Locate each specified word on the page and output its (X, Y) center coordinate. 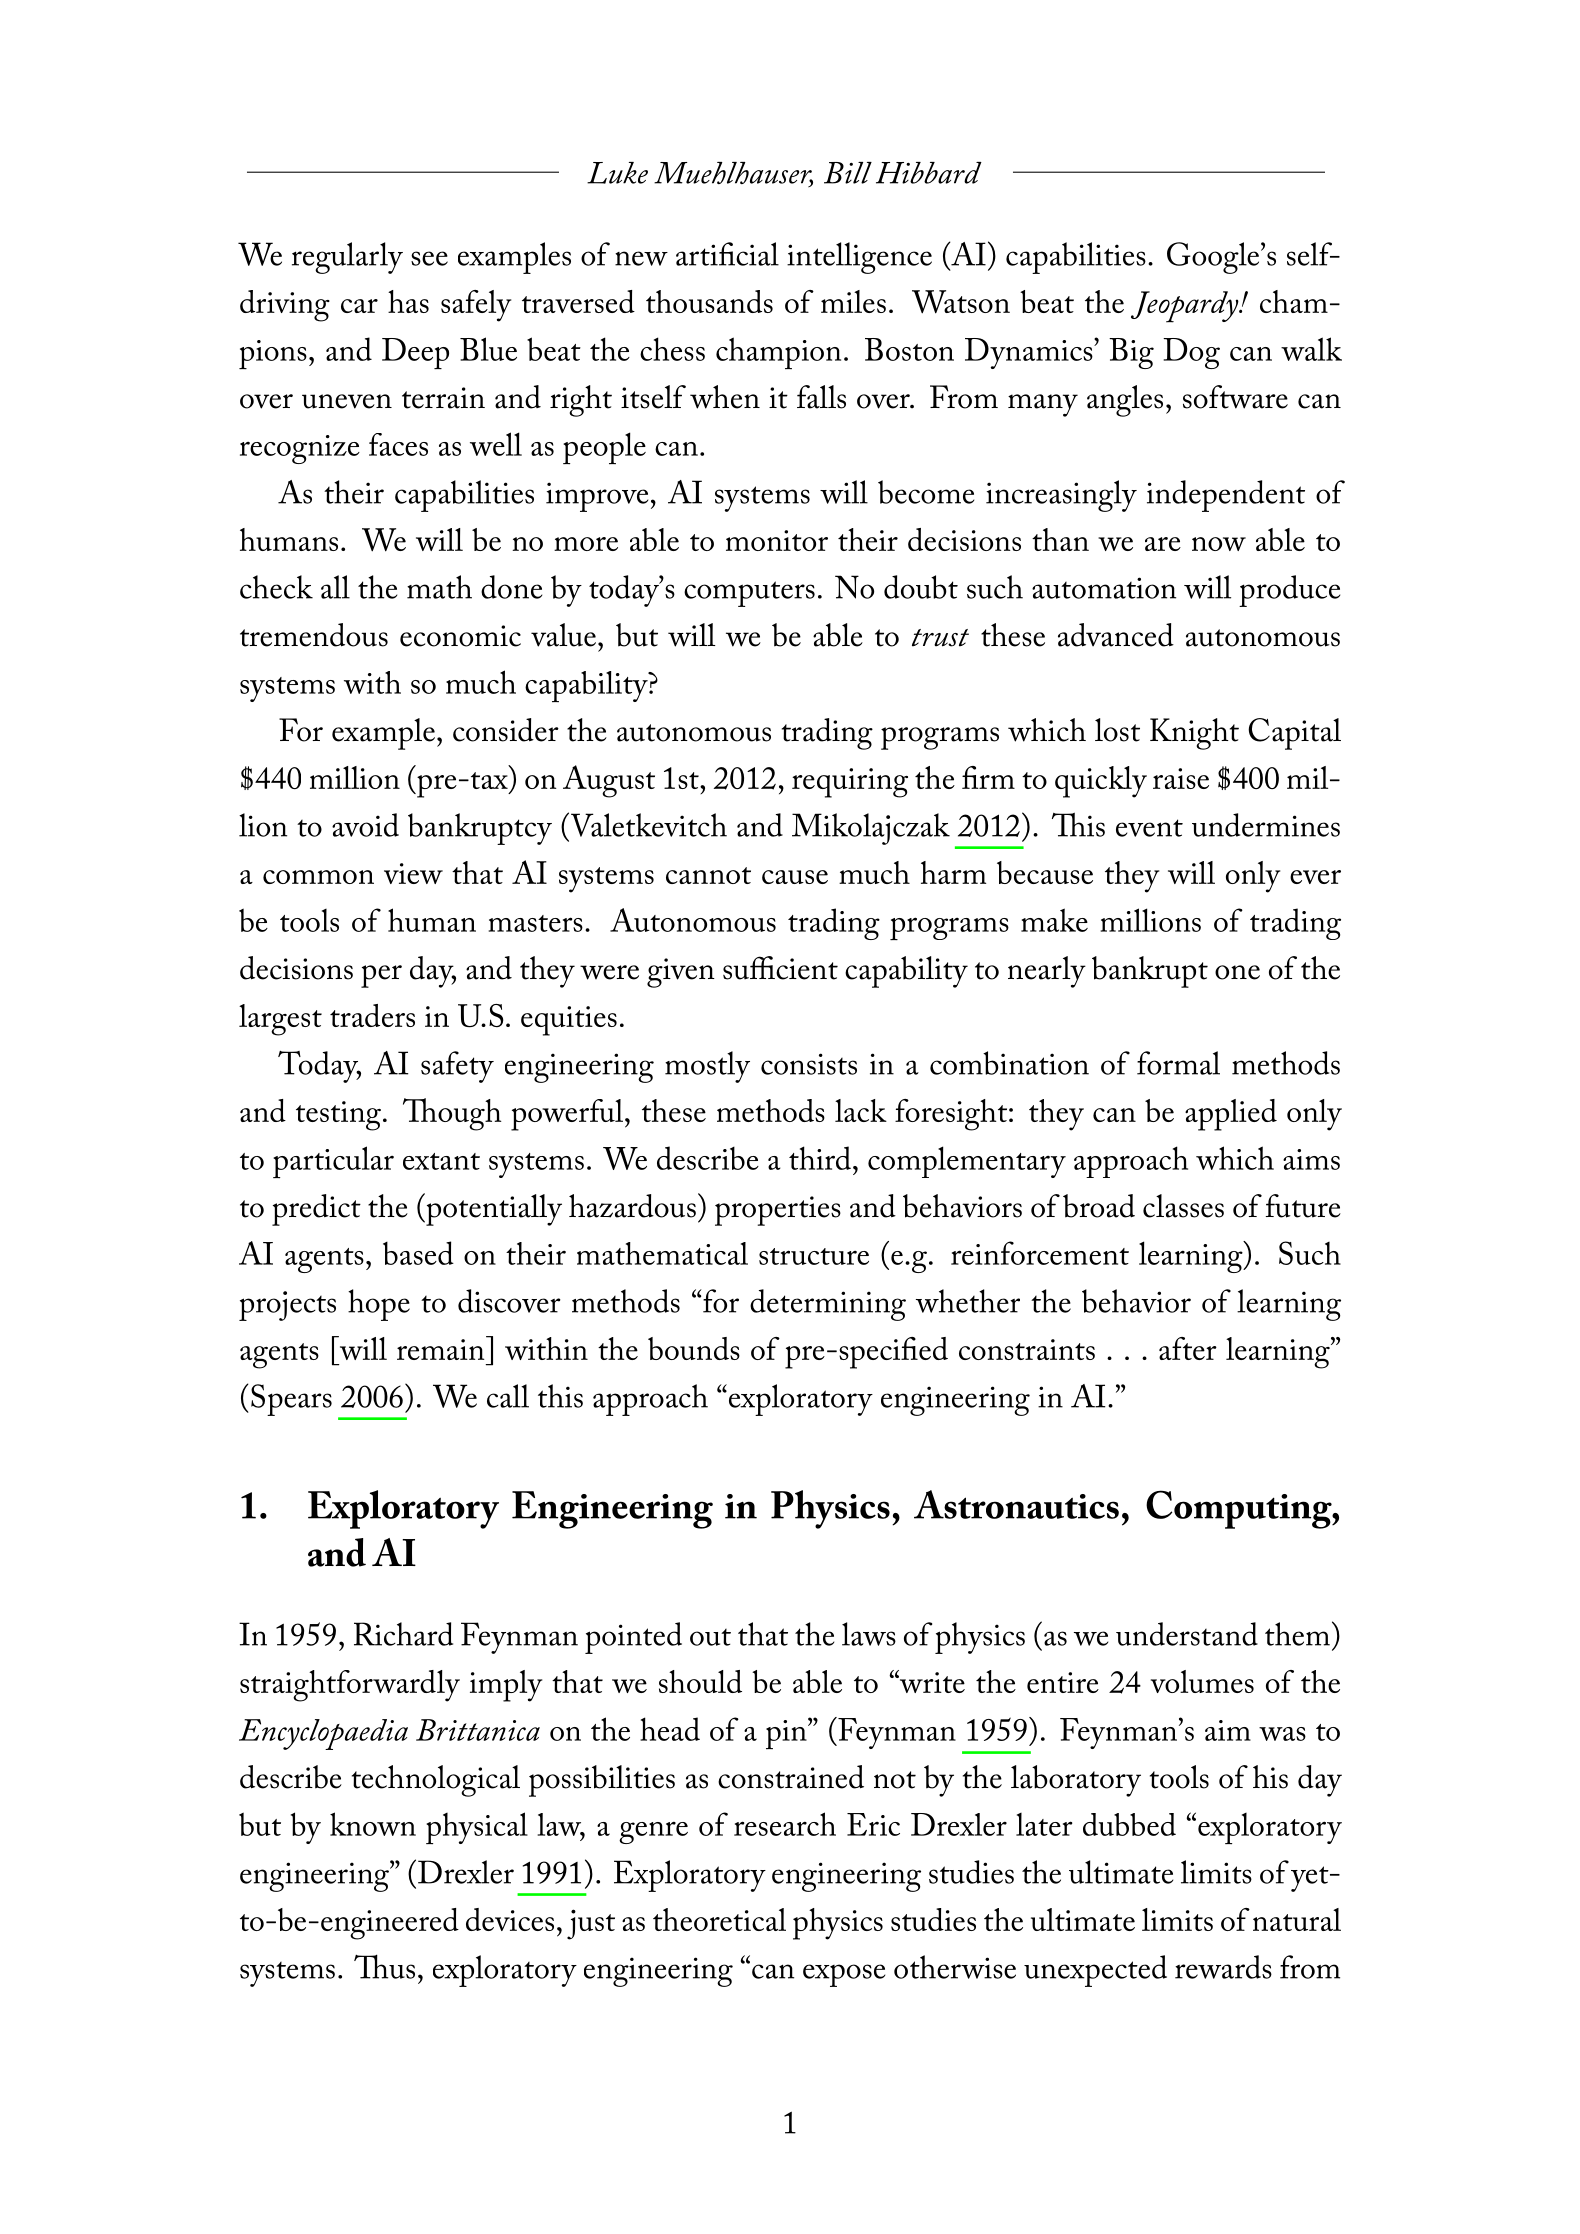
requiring (850, 783)
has (408, 301)
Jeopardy (1186, 307)
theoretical (719, 1919)
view (413, 873)
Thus (384, 1966)
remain (442, 1348)
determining (828, 1305)
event (1149, 828)
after (1188, 1348)
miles (853, 301)
